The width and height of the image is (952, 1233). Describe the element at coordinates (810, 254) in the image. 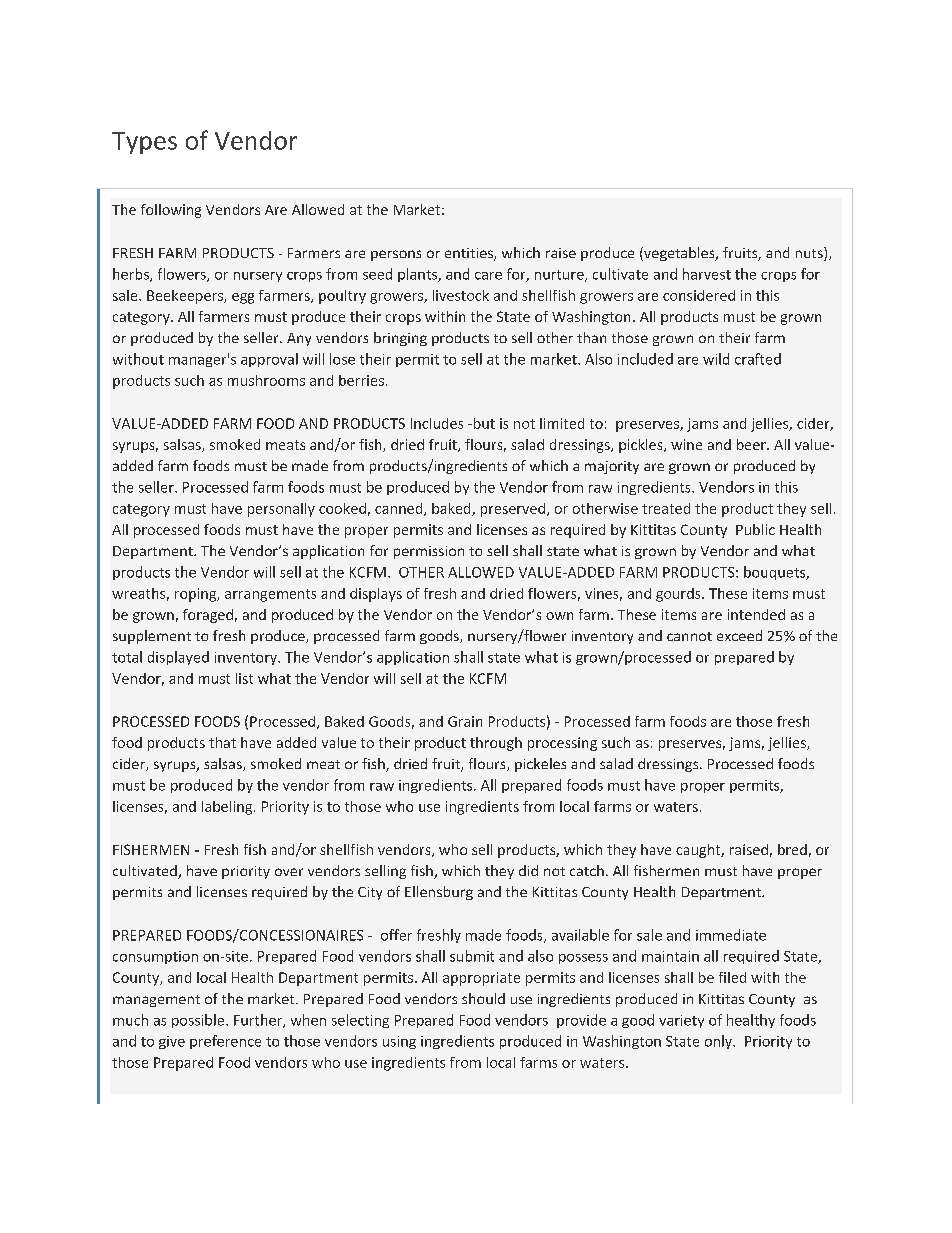

I see `nuts` at that location.
